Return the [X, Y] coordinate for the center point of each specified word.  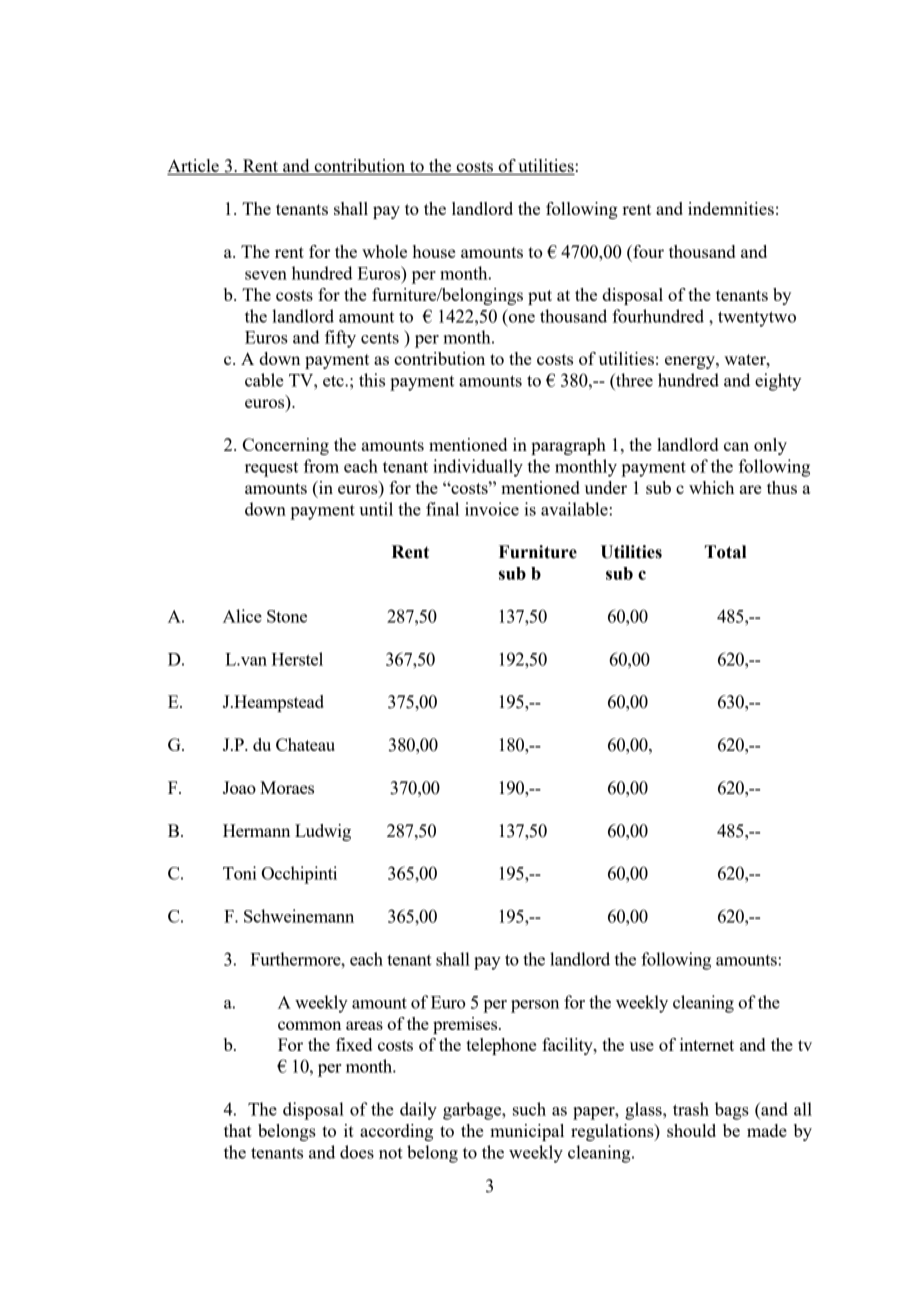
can [736, 446]
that [238, 1130]
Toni [240, 873]
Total [725, 552]
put [540, 297]
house [434, 251]
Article [194, 167]
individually [478, 468]
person [535, 1006]
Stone [287, 616]
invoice [492, 509]
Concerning [286, 446]
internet [707, 1044]
